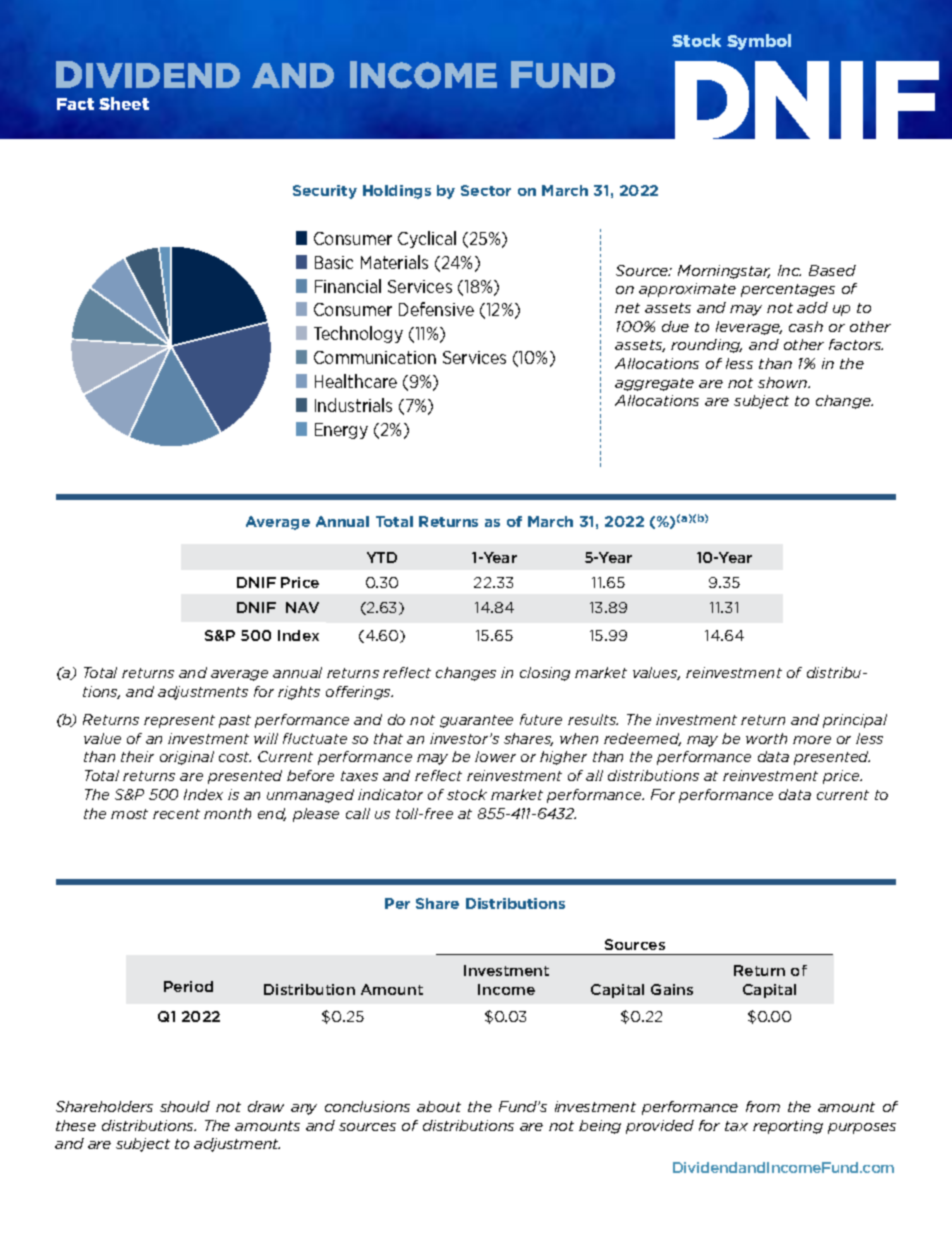 This screenshot has width=952, height=1233. Describe the element at coordinates (672, 989) in the screenshot. I see `Gains` at that location.
